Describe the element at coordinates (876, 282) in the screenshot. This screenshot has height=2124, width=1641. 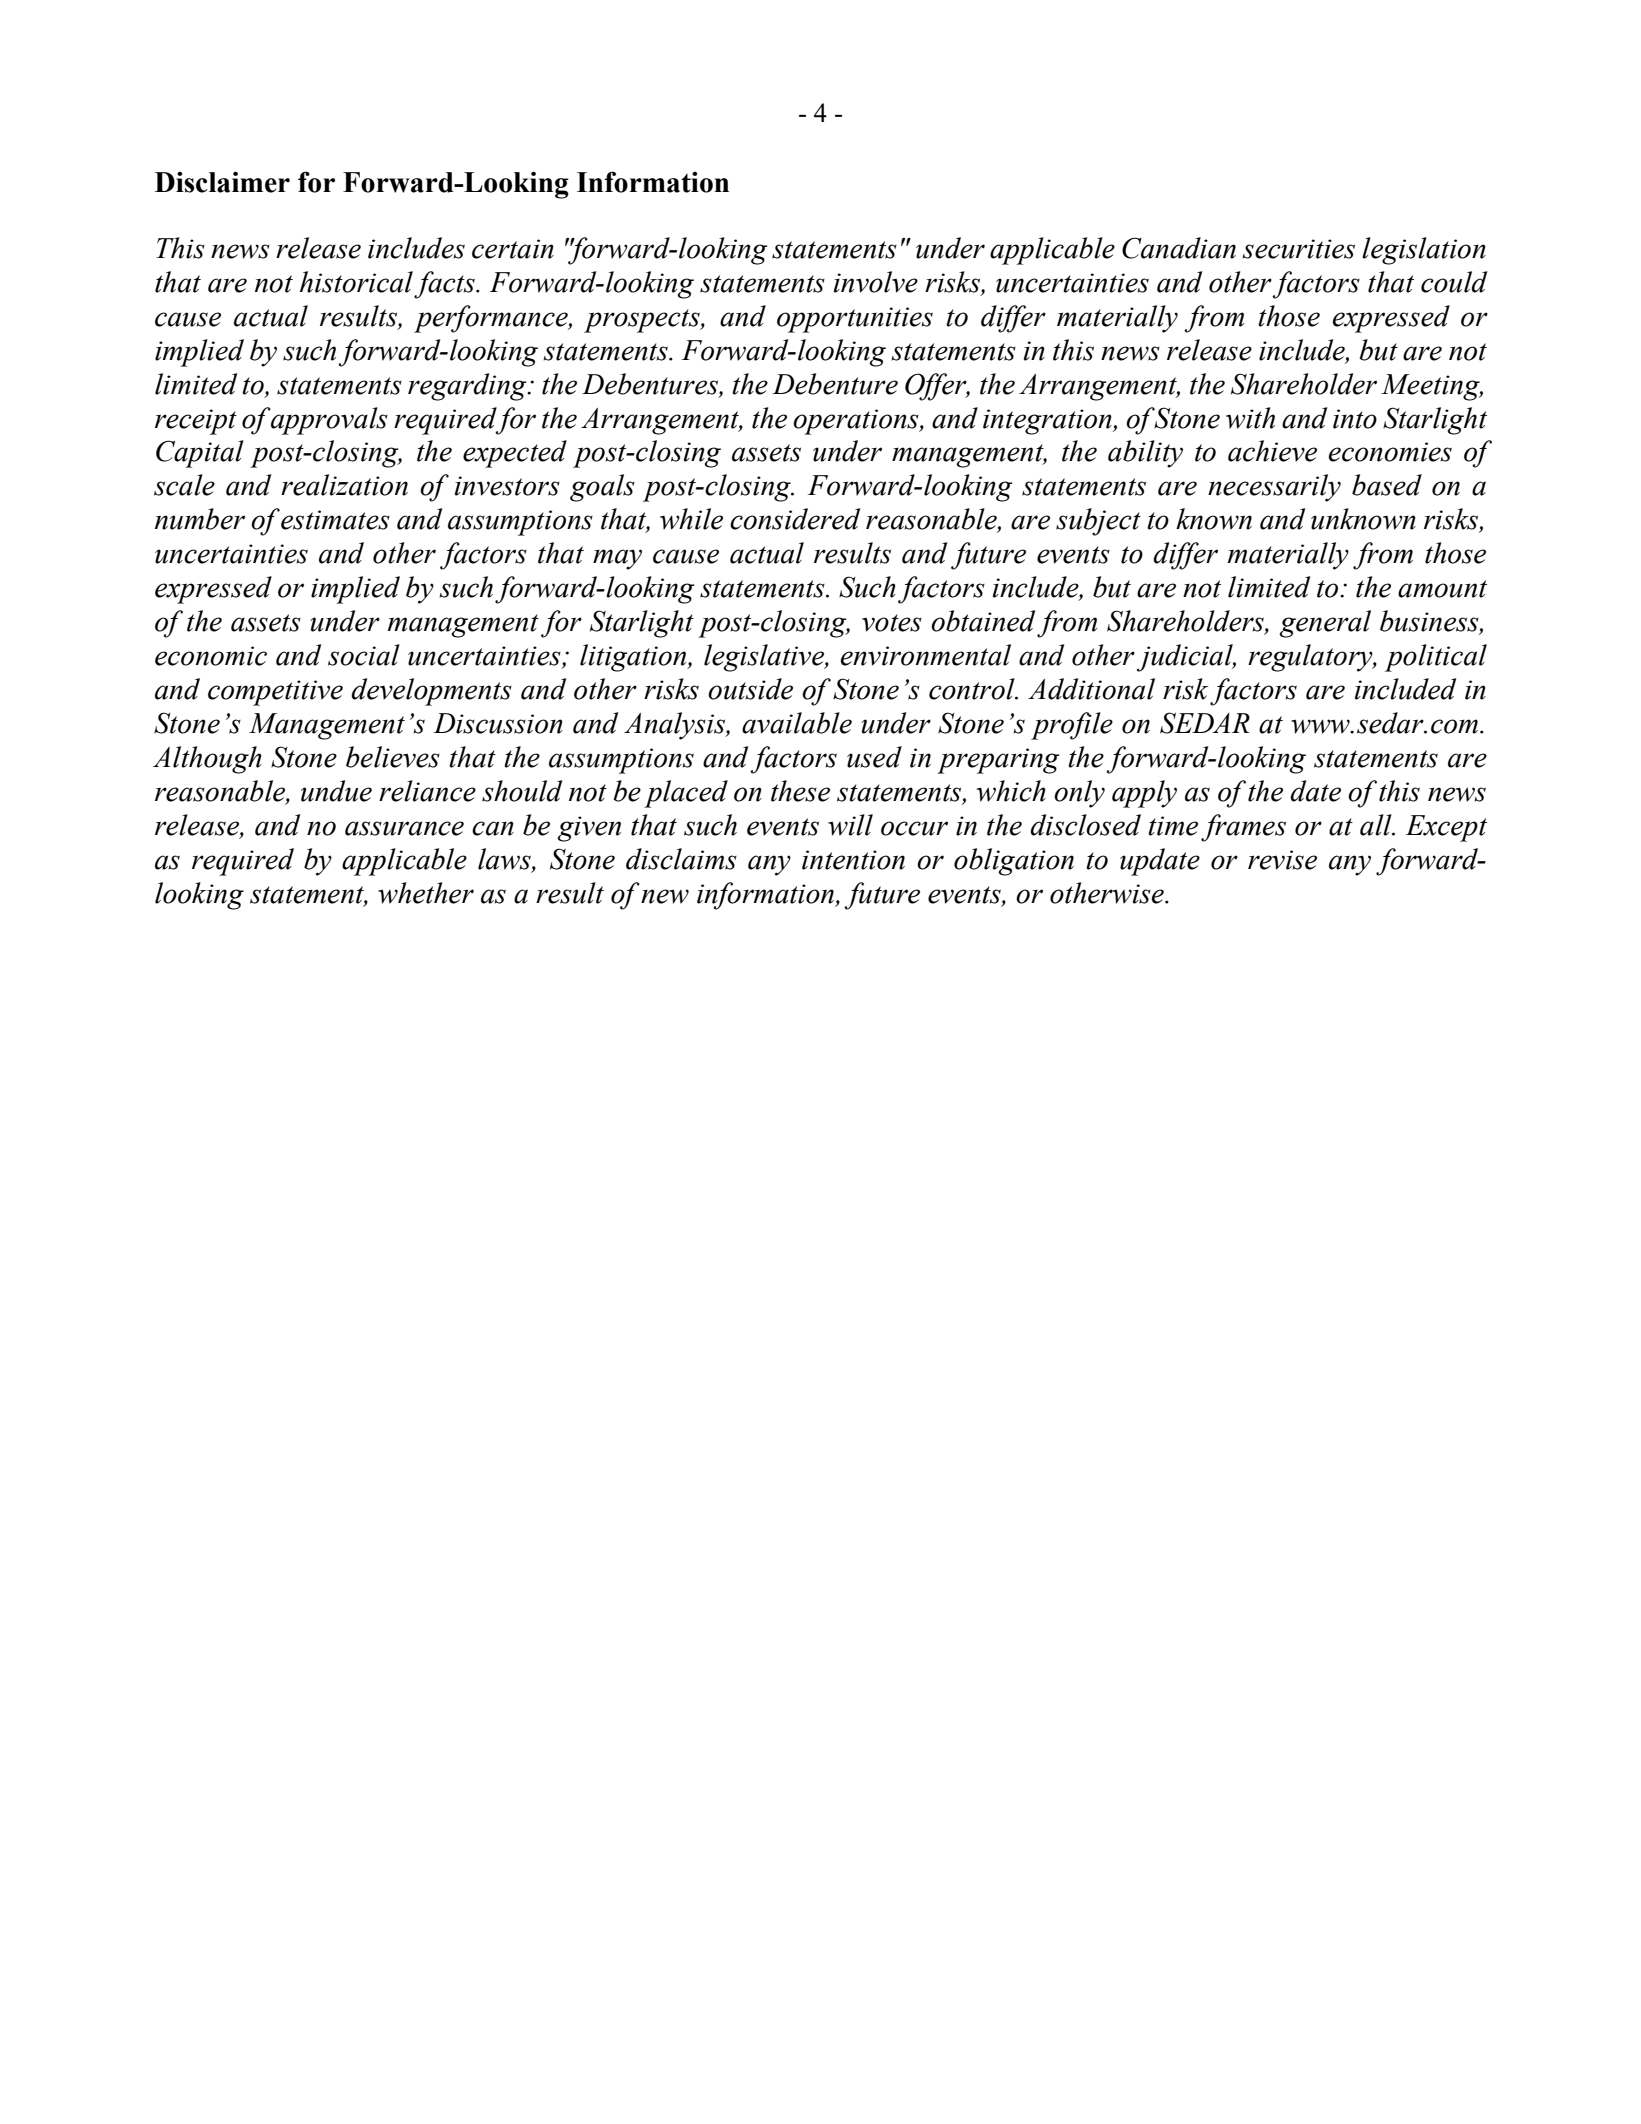
I see `involve` at that location.
